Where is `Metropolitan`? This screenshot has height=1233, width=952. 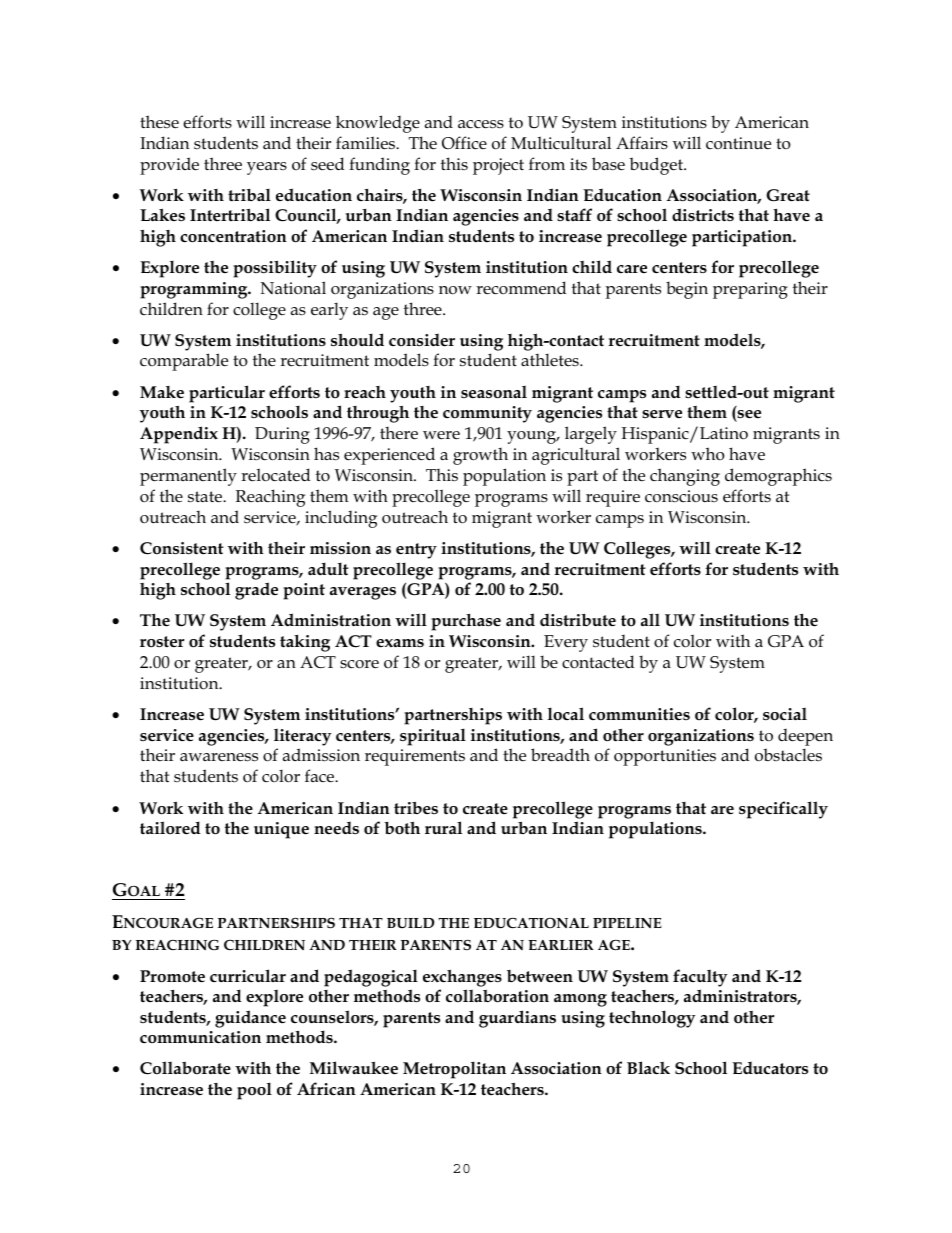
Metropolitan is located at coordinates (454, 1070).
